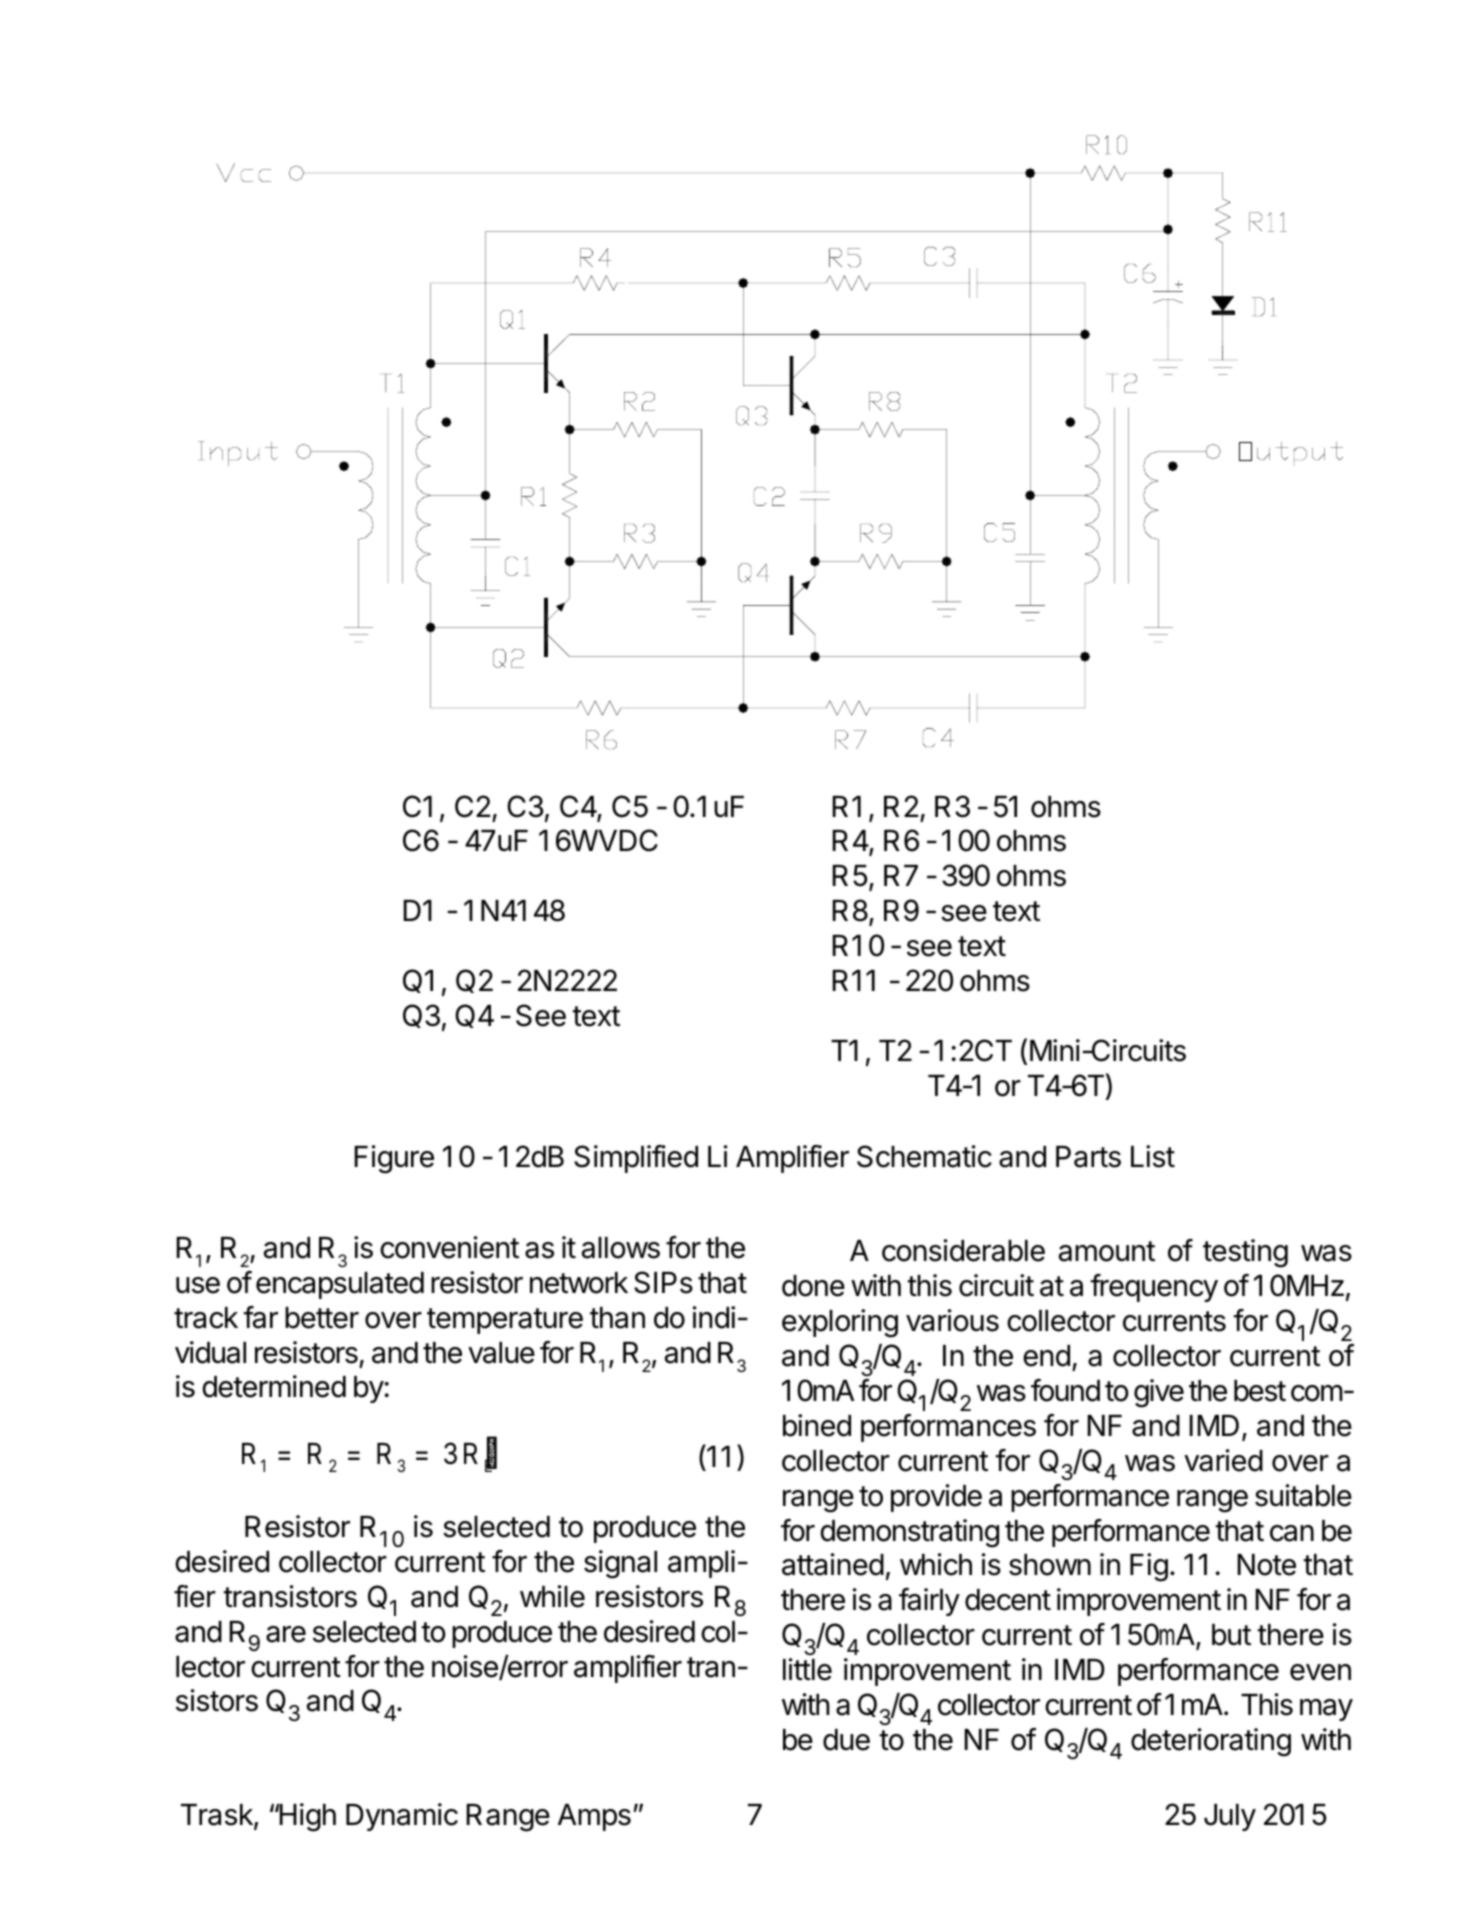 This screenshot has height=1919, width=1483. What do you see at coordinates (402, 1817) in the screenshot?
I see `Dynamic` at bounding box center [402, 1817].
